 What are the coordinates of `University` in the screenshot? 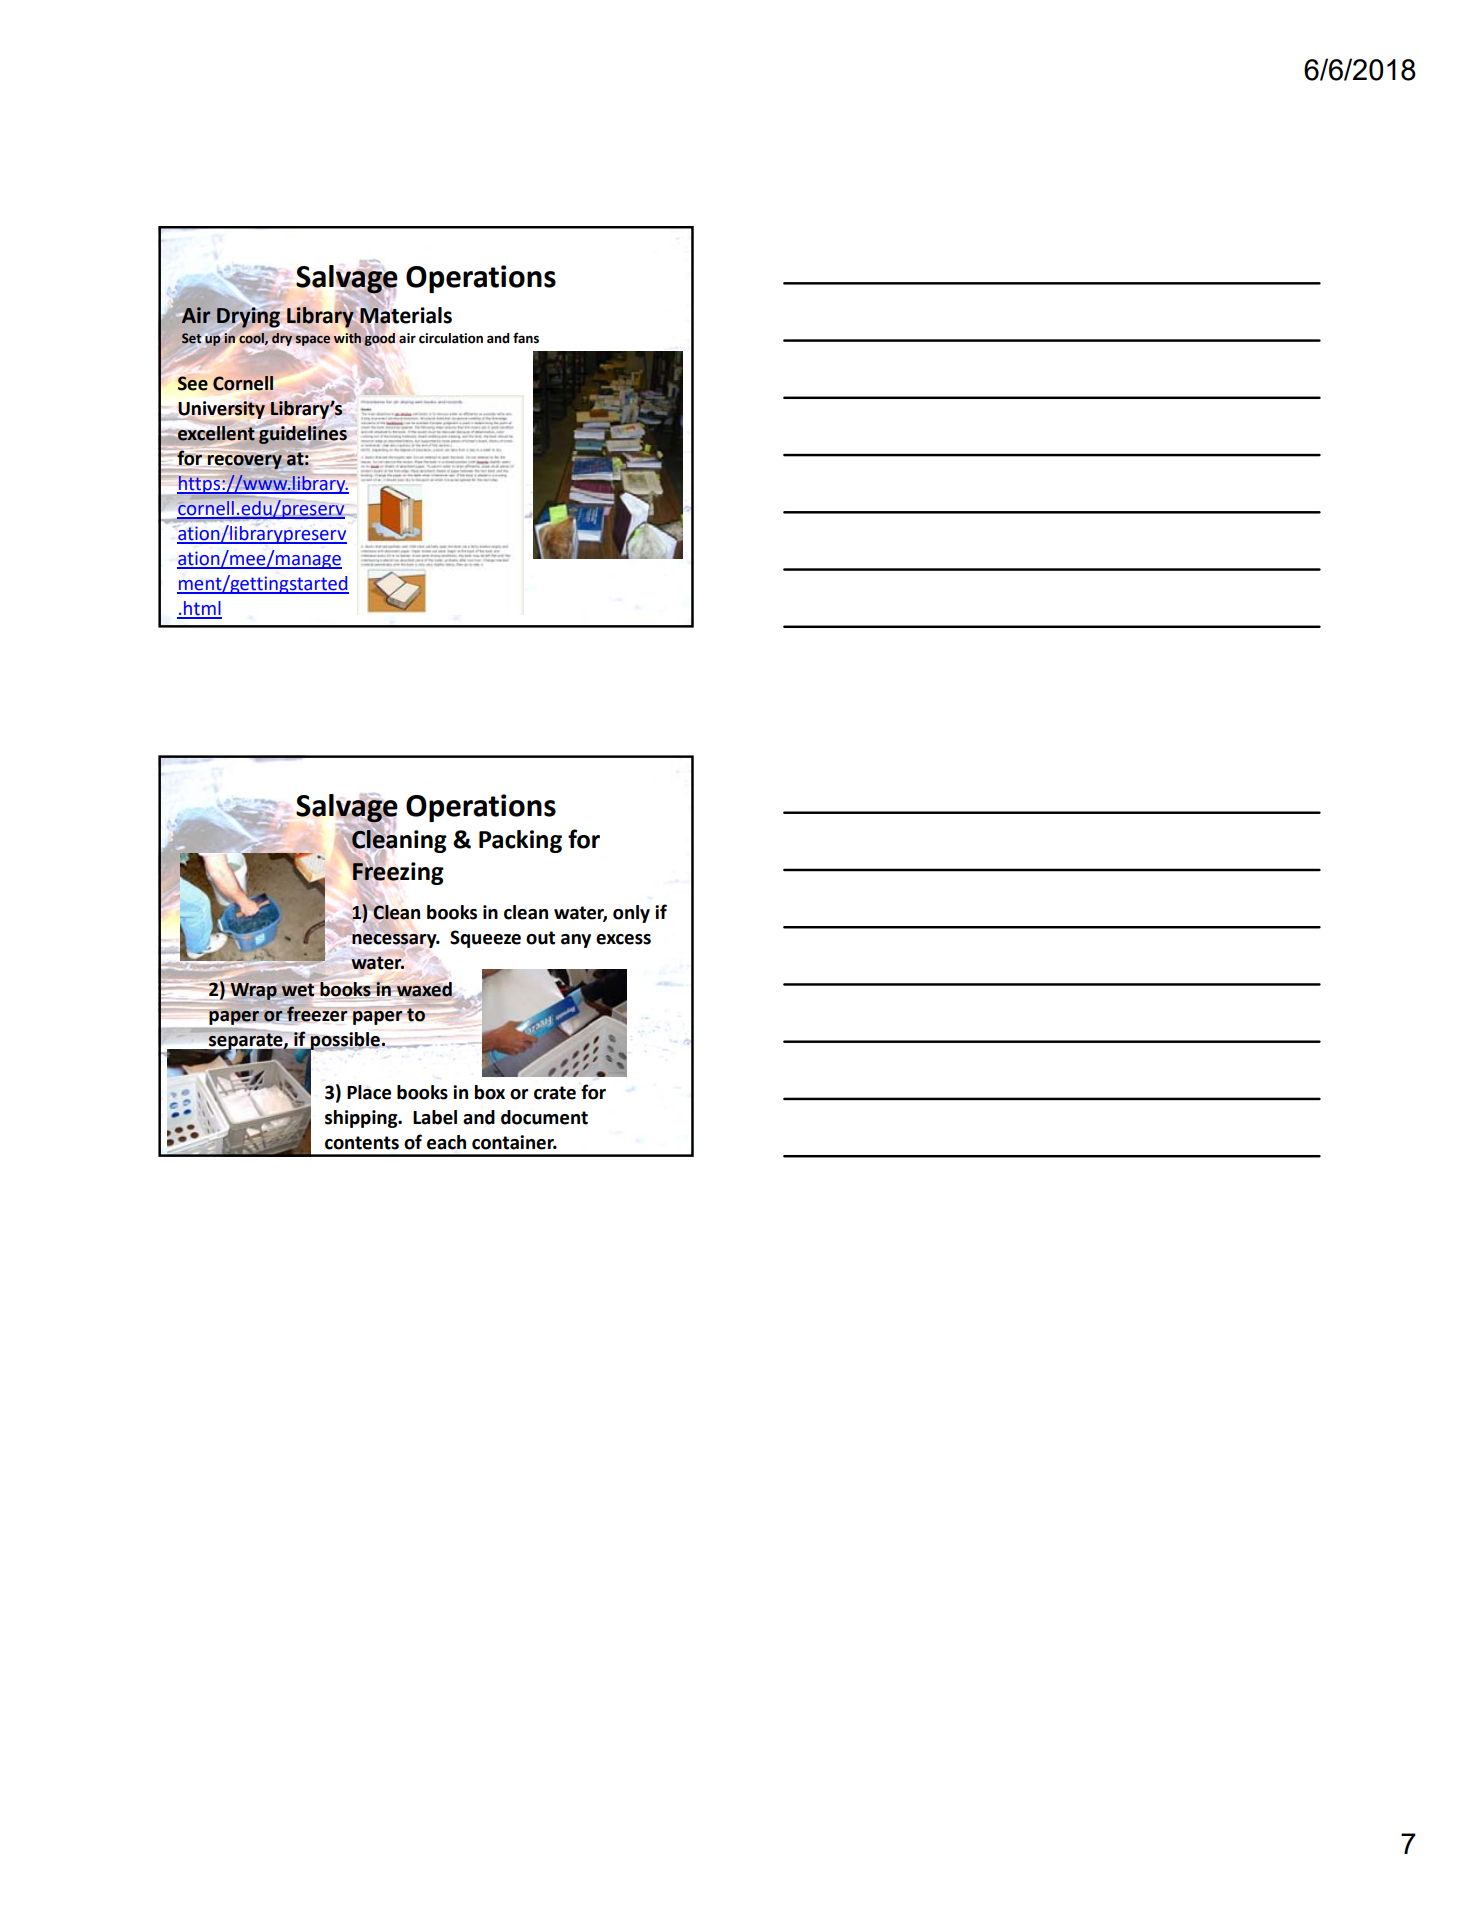 It's located at (220, 410).
